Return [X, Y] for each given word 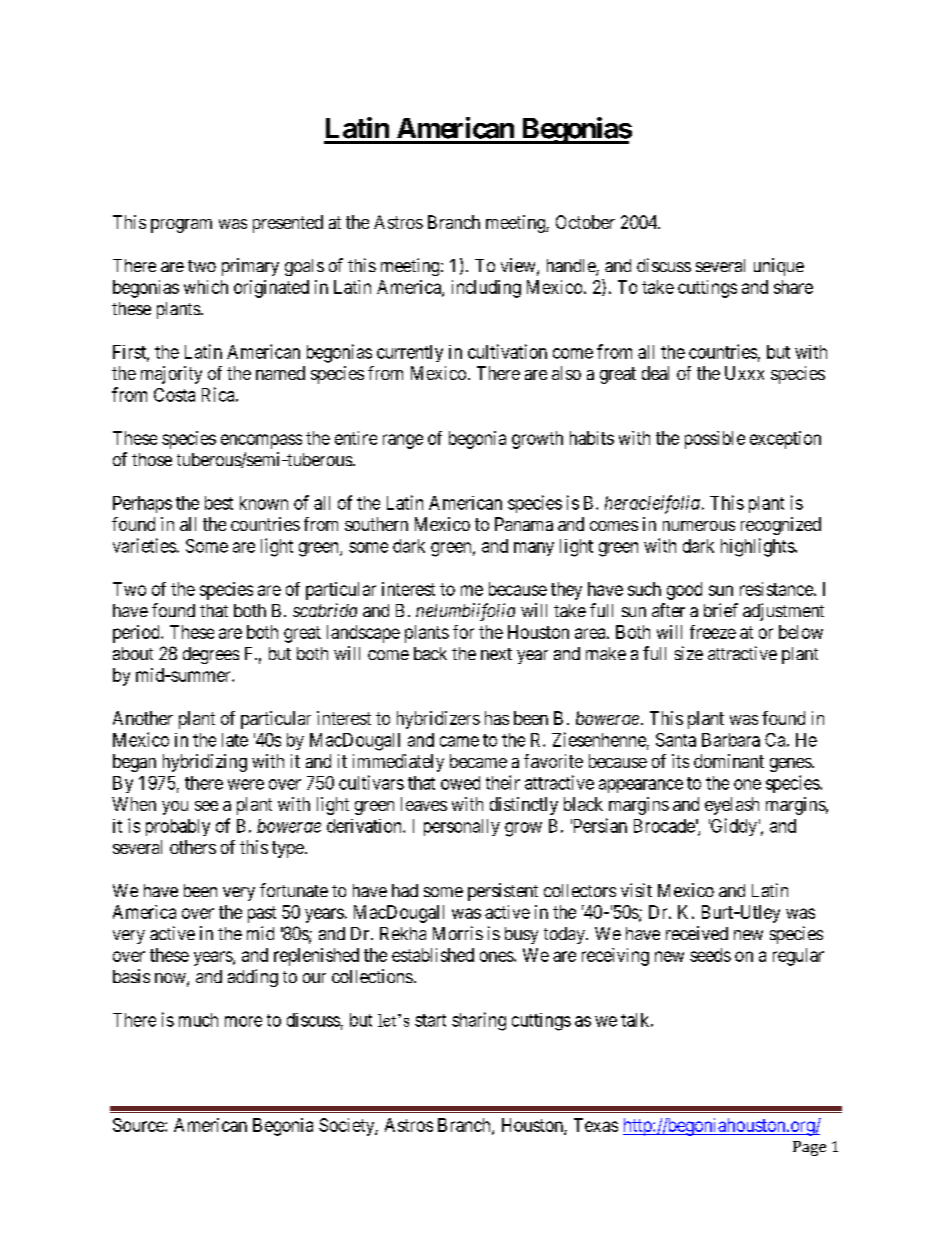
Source [139, 1125]
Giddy [733, 827]
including [486, 289]
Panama [524, 524]
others [193, 847]
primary [250, 267]
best [219, 503]
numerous [699, 526]
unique [779, 267]
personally [462, 827]
